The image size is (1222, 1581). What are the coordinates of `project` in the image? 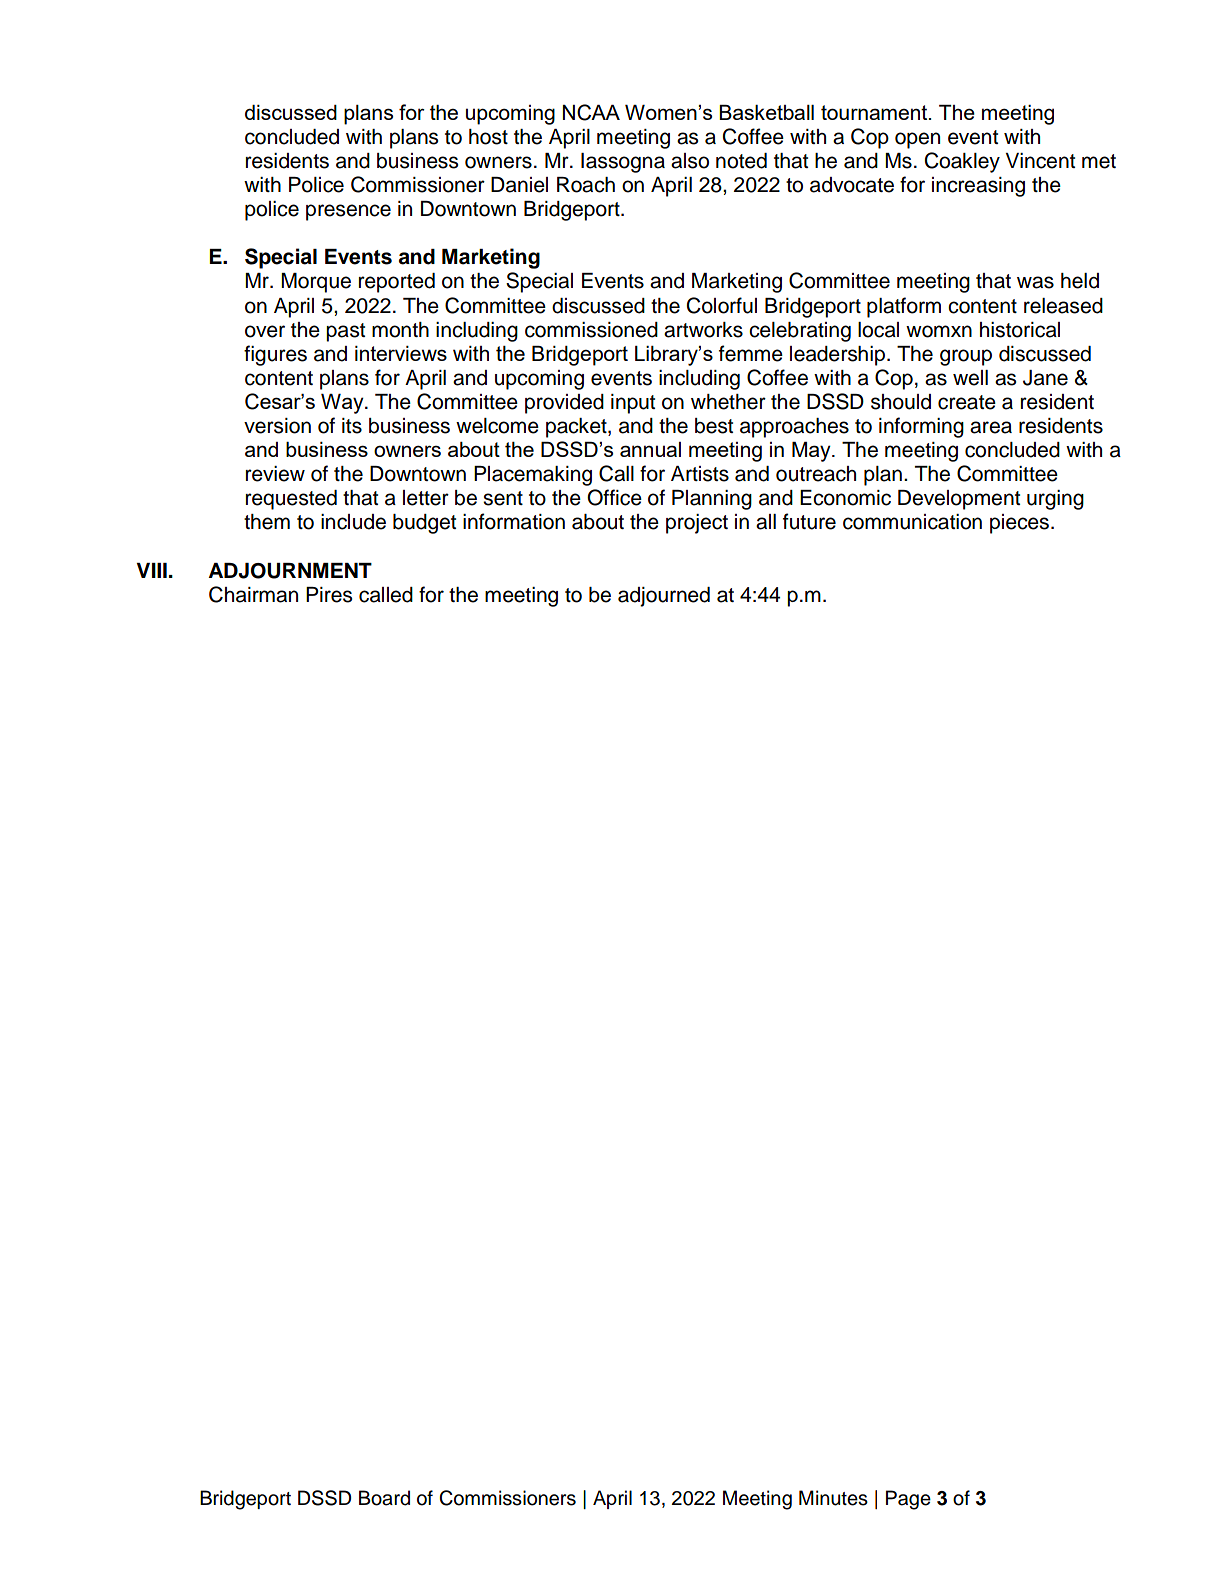 It's located at (697, 524).
